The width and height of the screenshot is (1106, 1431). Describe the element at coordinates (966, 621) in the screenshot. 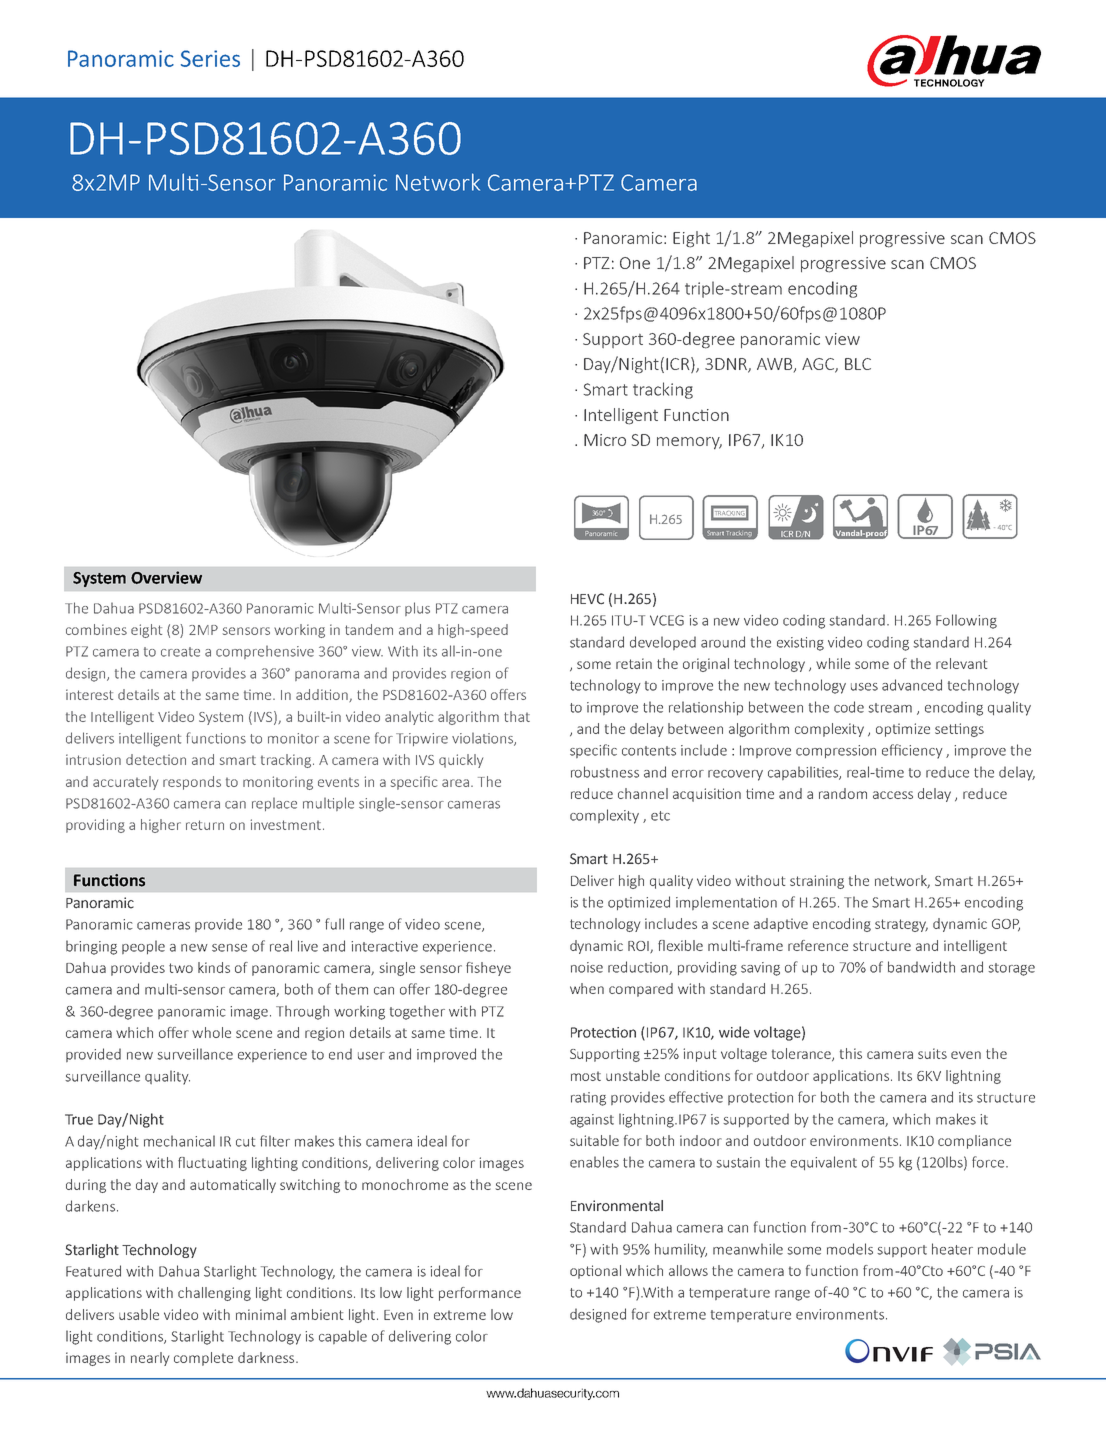

I see `Following` at that location.
